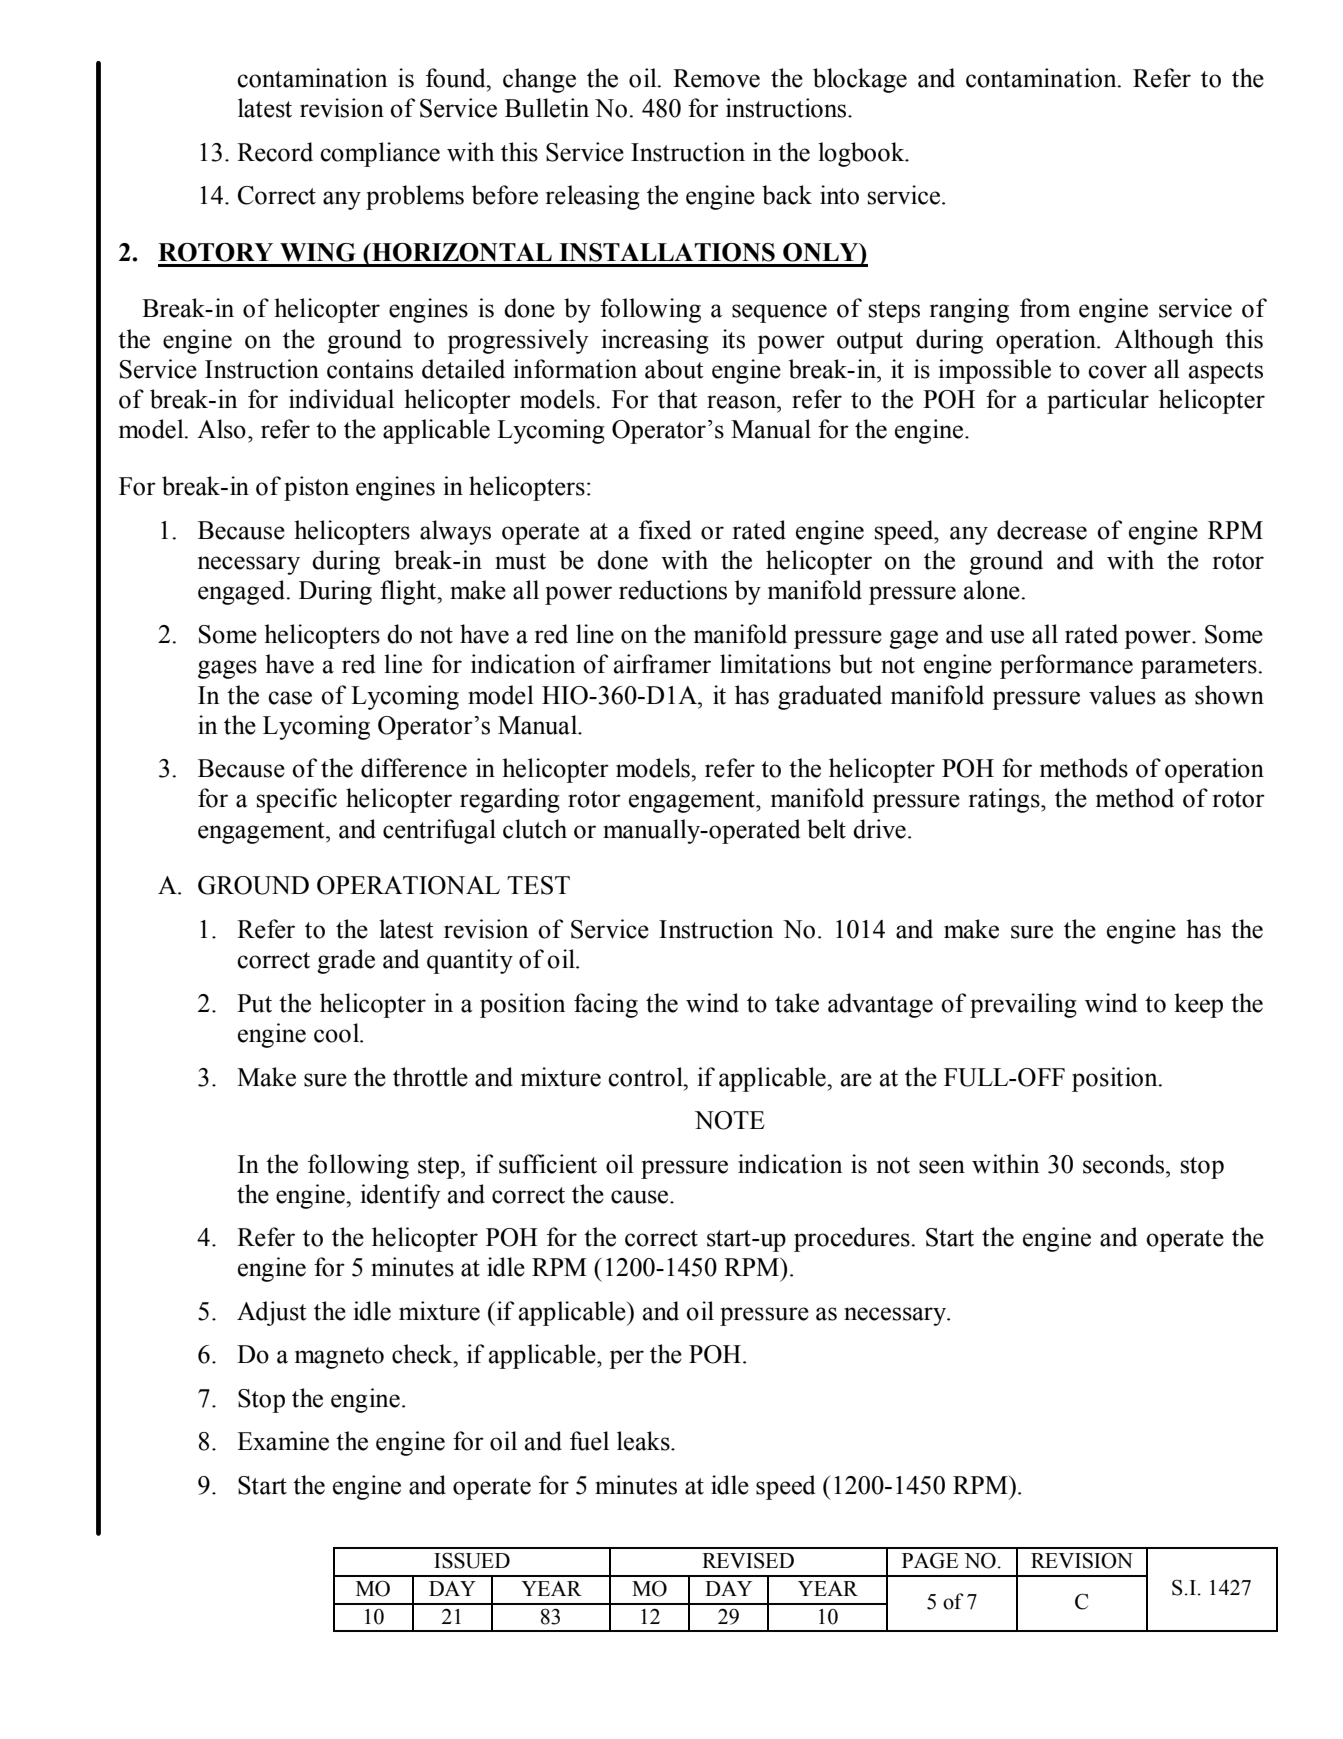 The image size is (1343, 1739). I want to click on belt, so click(826, 829).
